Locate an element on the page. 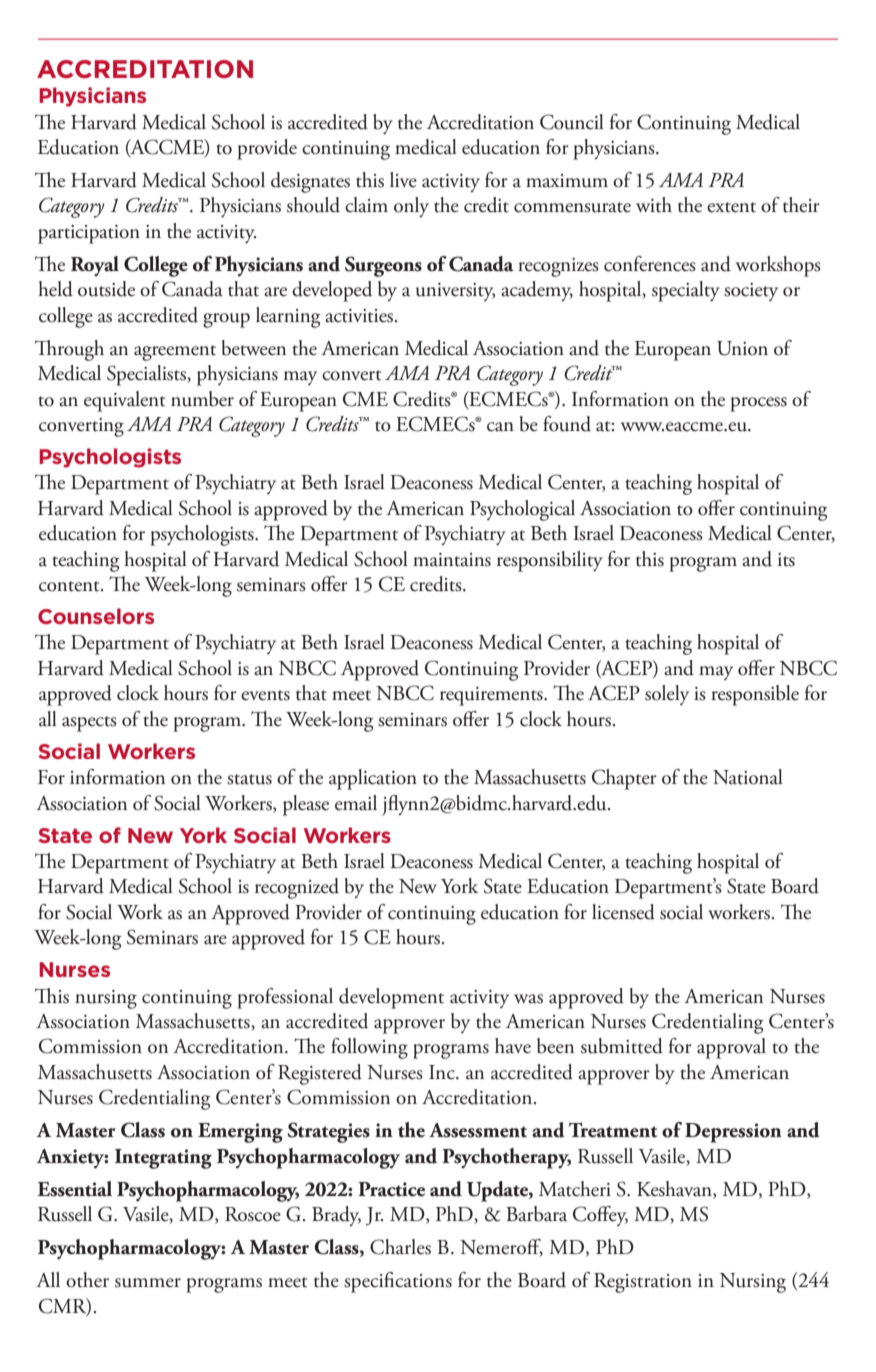 The image size is (876, 1372). found is located at coordinates (567, 424).
